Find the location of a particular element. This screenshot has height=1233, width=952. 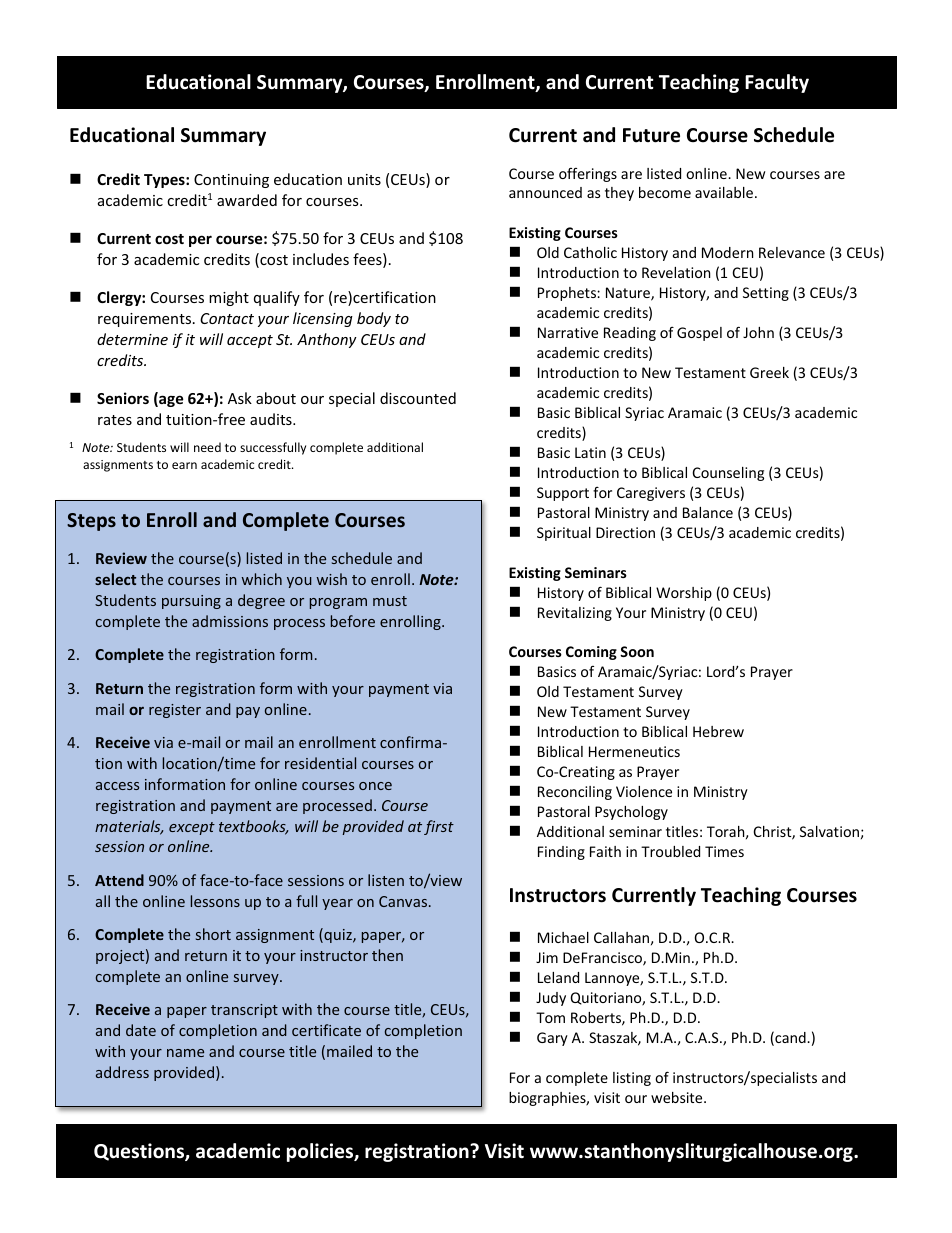

pursuing is located at coordinates (191, 602).
